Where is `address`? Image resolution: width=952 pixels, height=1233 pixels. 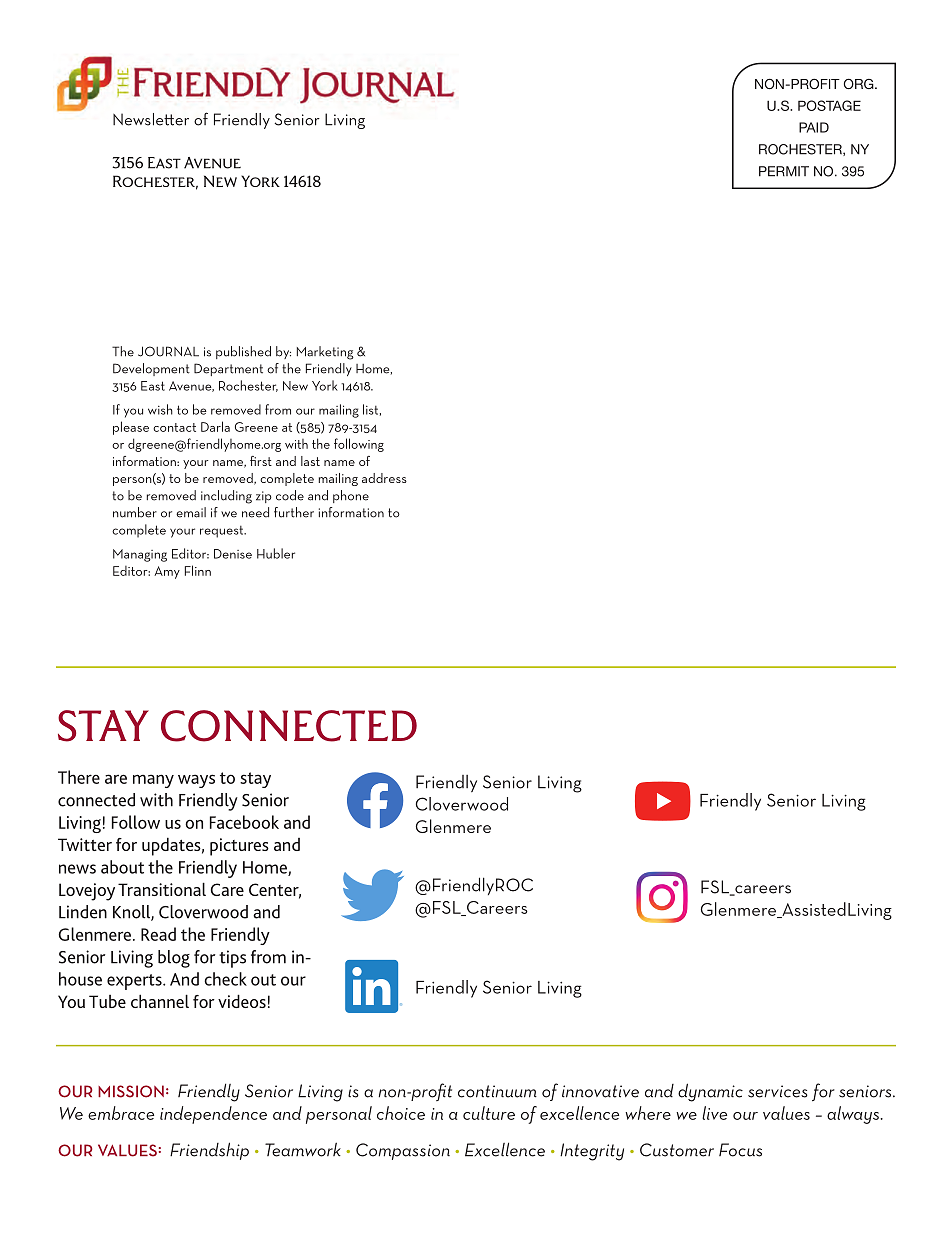
address is located at coordinates (384, 478).
